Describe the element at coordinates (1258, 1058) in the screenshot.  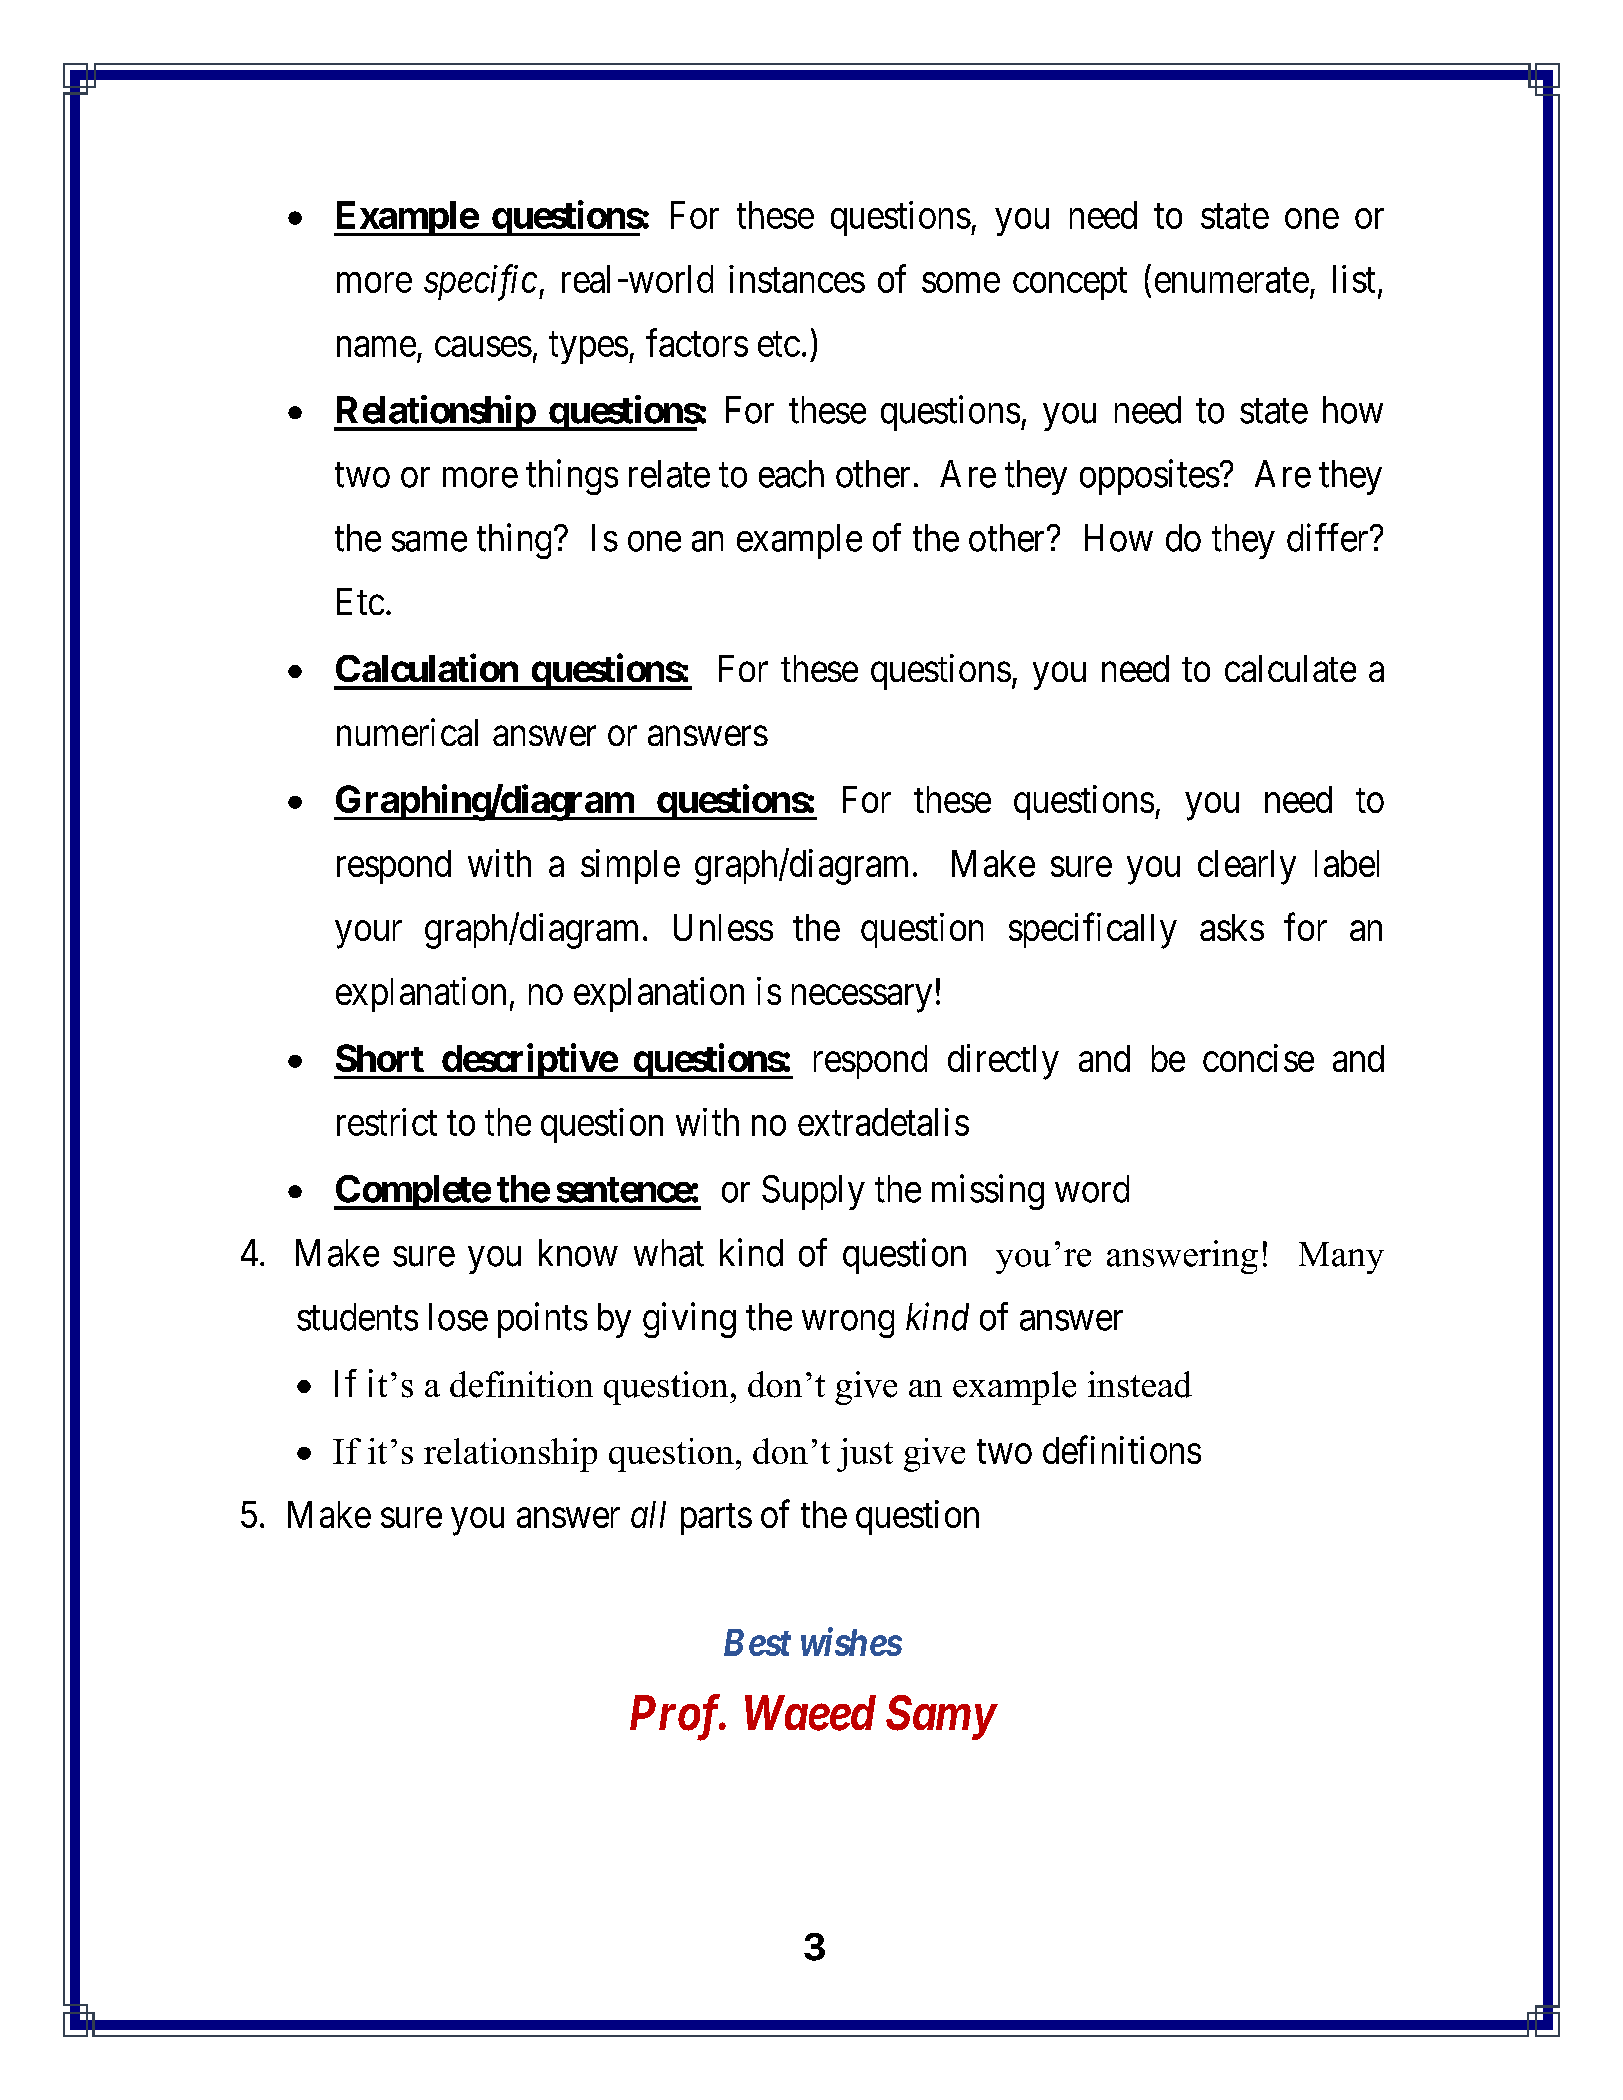
I see `concise` at that location.
